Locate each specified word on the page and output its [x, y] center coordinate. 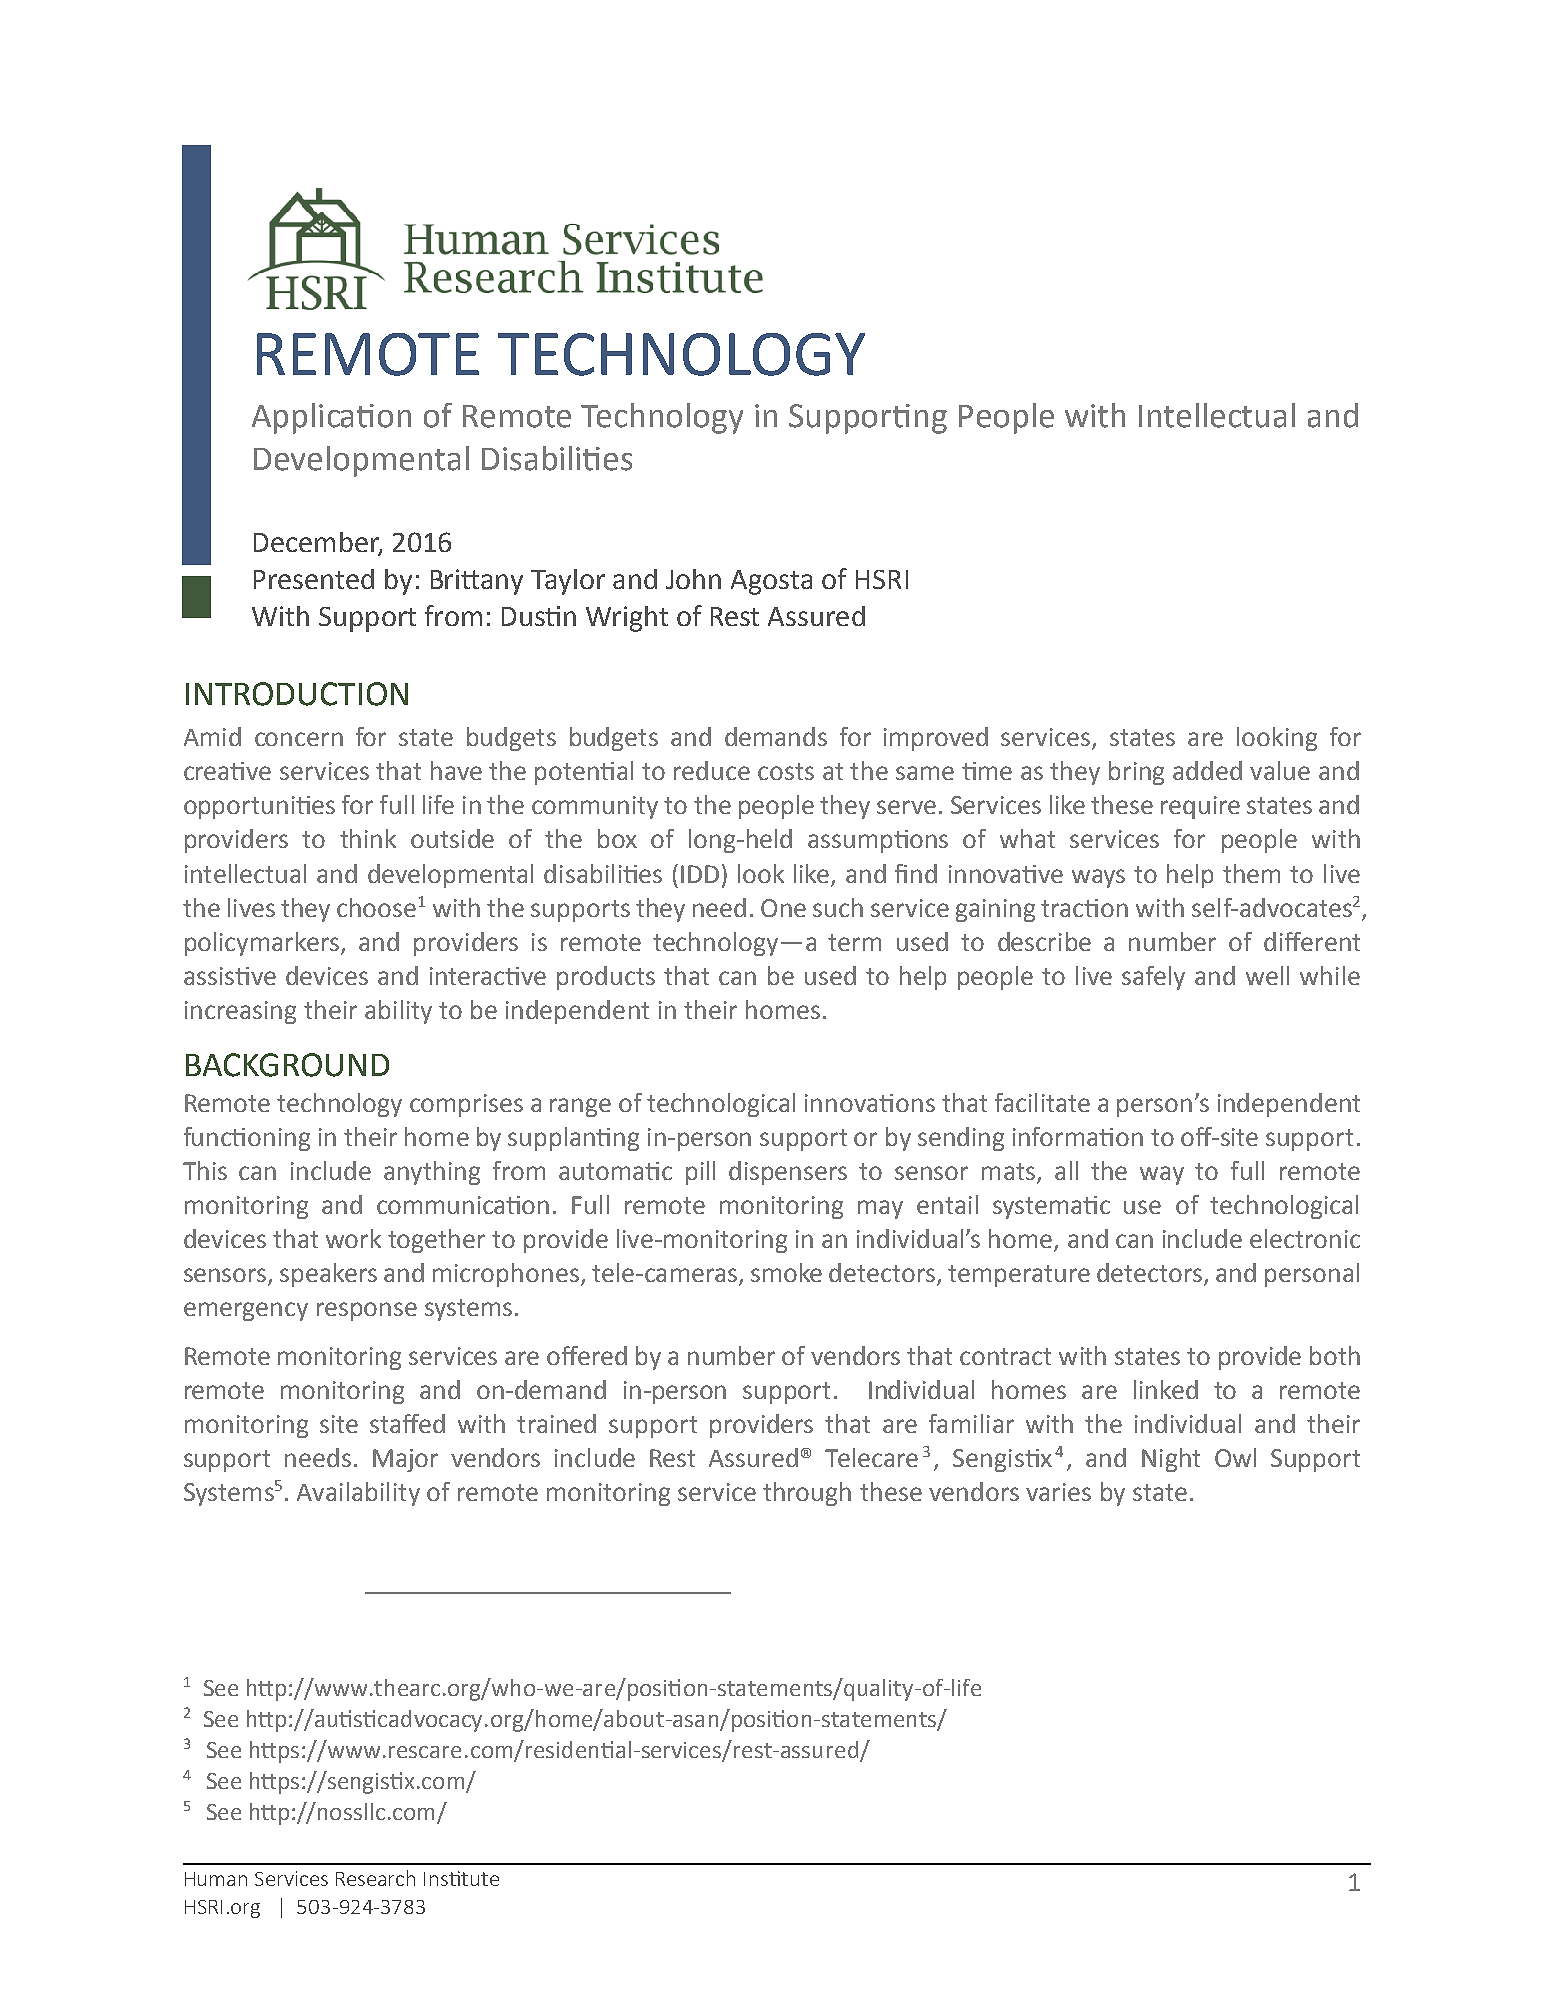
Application [331, 418]
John [693, 579]
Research [375, 1878]
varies [1058, 1492]
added [1207, 770]
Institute [461, 1878]
